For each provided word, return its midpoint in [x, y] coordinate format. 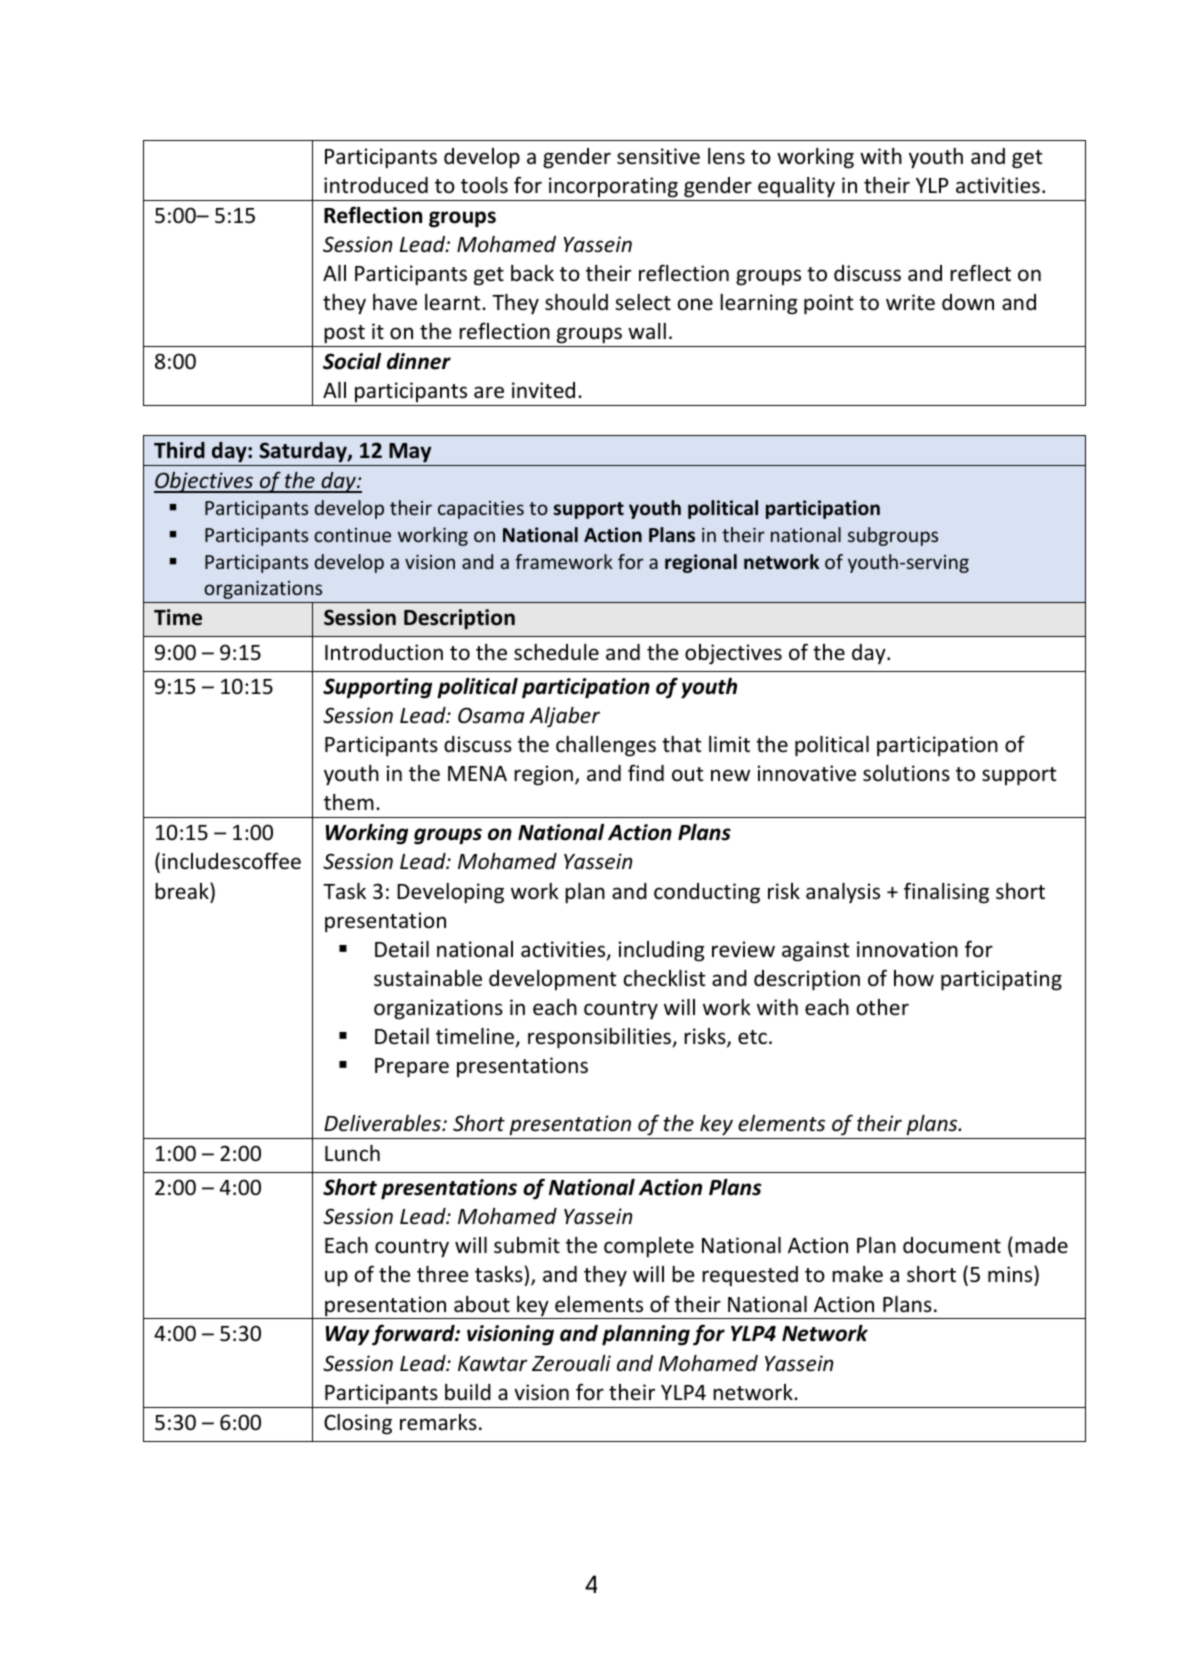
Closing [358, 1424]
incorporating [613, 187]
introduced [376, 185]
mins [1011, 1275]
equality [796, 187]
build [468, 1392]
